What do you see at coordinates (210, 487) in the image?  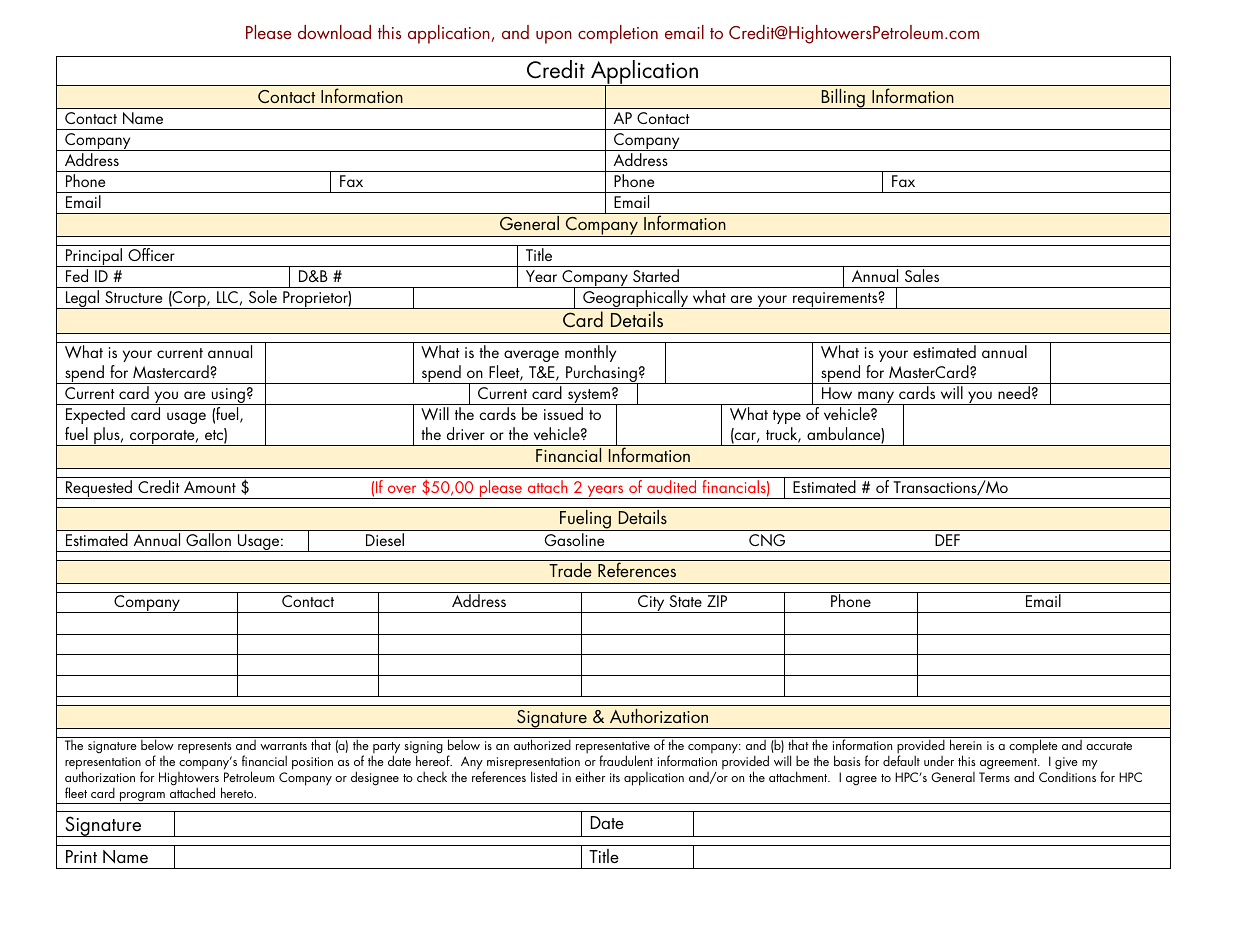 I see `Amount` at bounding box center [210, 487].
